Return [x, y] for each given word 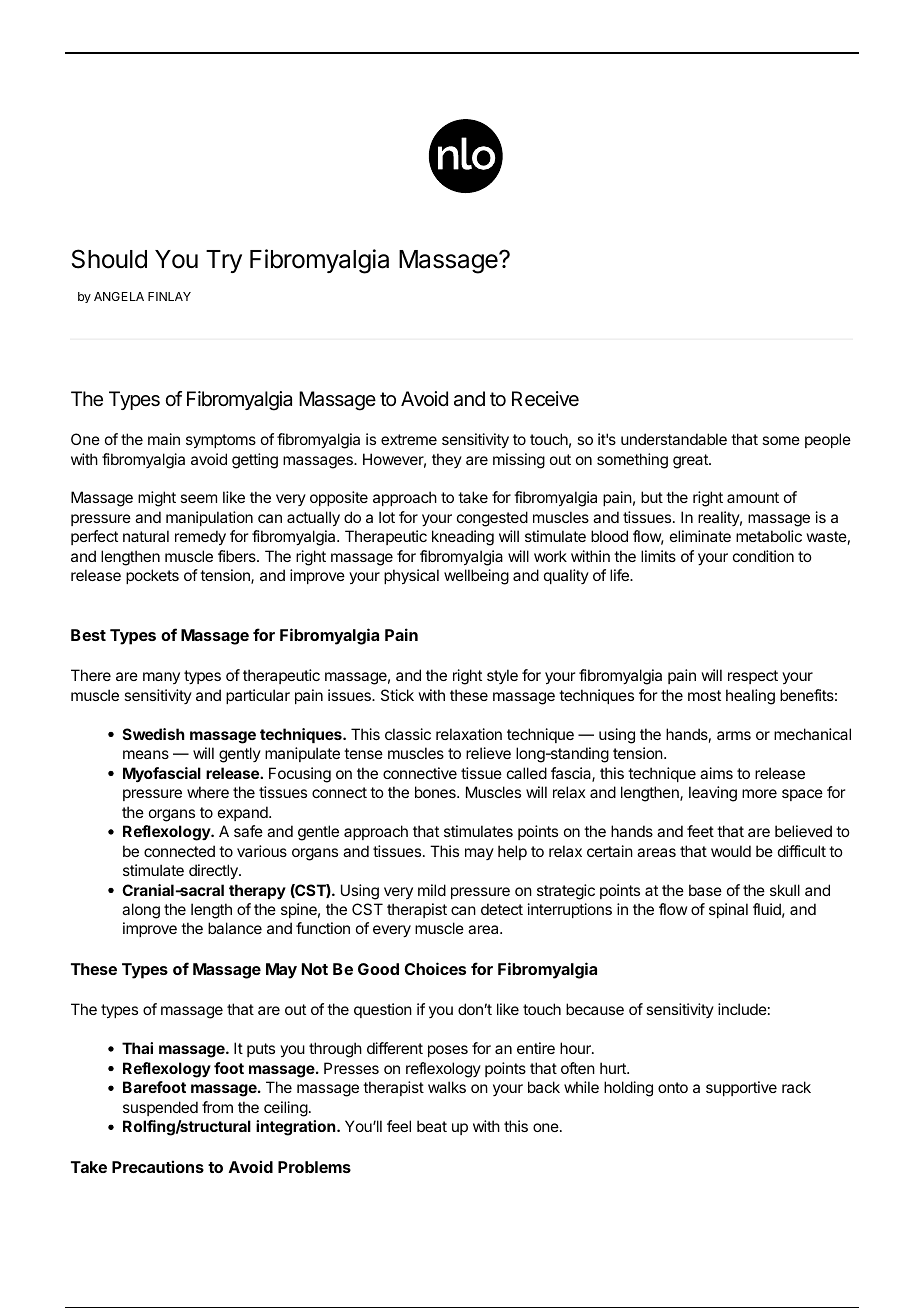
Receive [545, 399]
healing [750, 697]
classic [408, 734]
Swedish [154, 734]
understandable [674, 439]
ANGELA [119, 296]
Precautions [158, 1166]
